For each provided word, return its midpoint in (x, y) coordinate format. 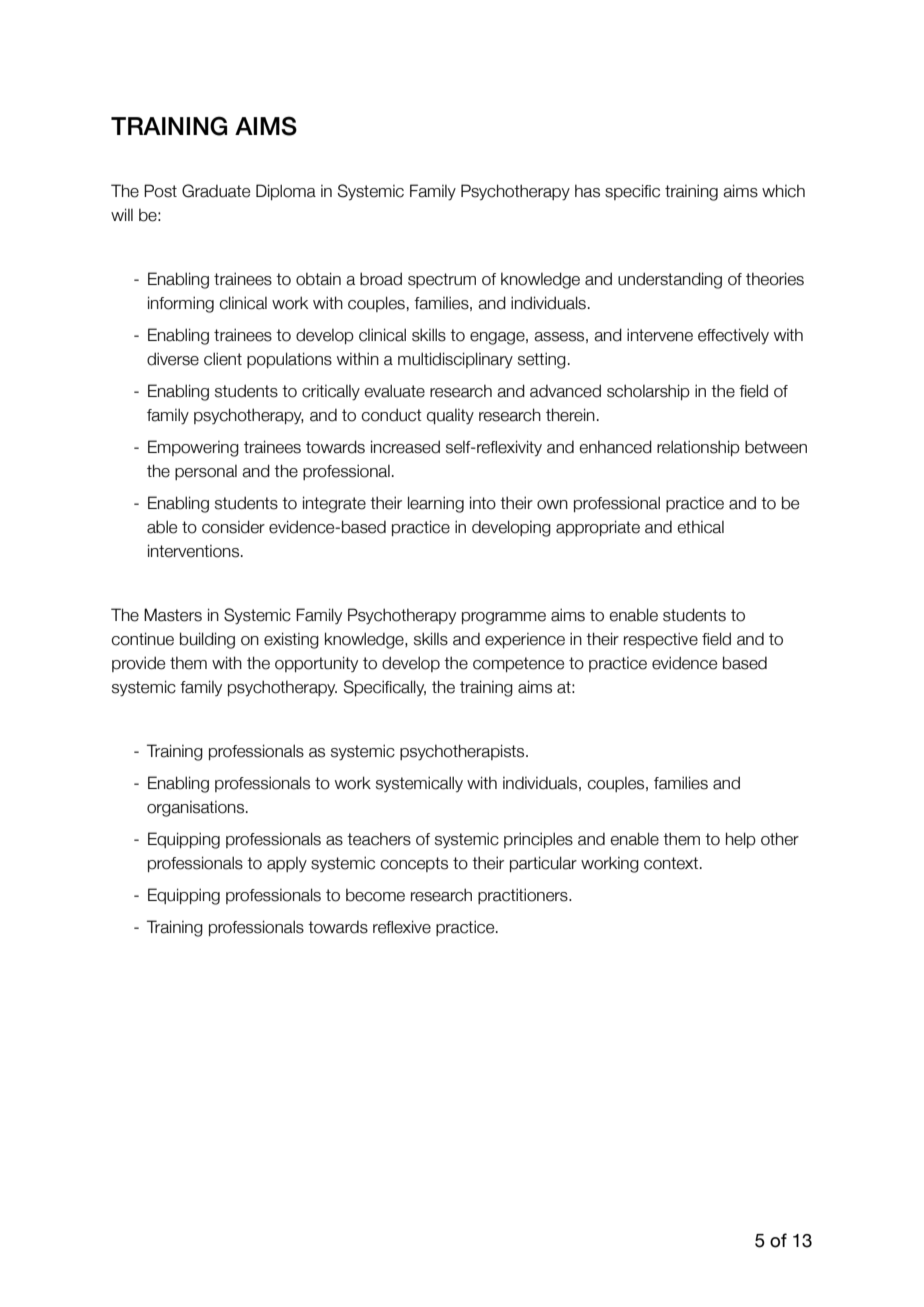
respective (661, 640)
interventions (195, 551)
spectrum (442, 280)
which (783, 191)
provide (138, 664)
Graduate (216, 191)
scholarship (648, 392)
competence (518, 664)
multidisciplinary (455, 360)
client (223, 359)
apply (287, 865)
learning (436, 504)
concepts (414, 864)
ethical (700, 527)
